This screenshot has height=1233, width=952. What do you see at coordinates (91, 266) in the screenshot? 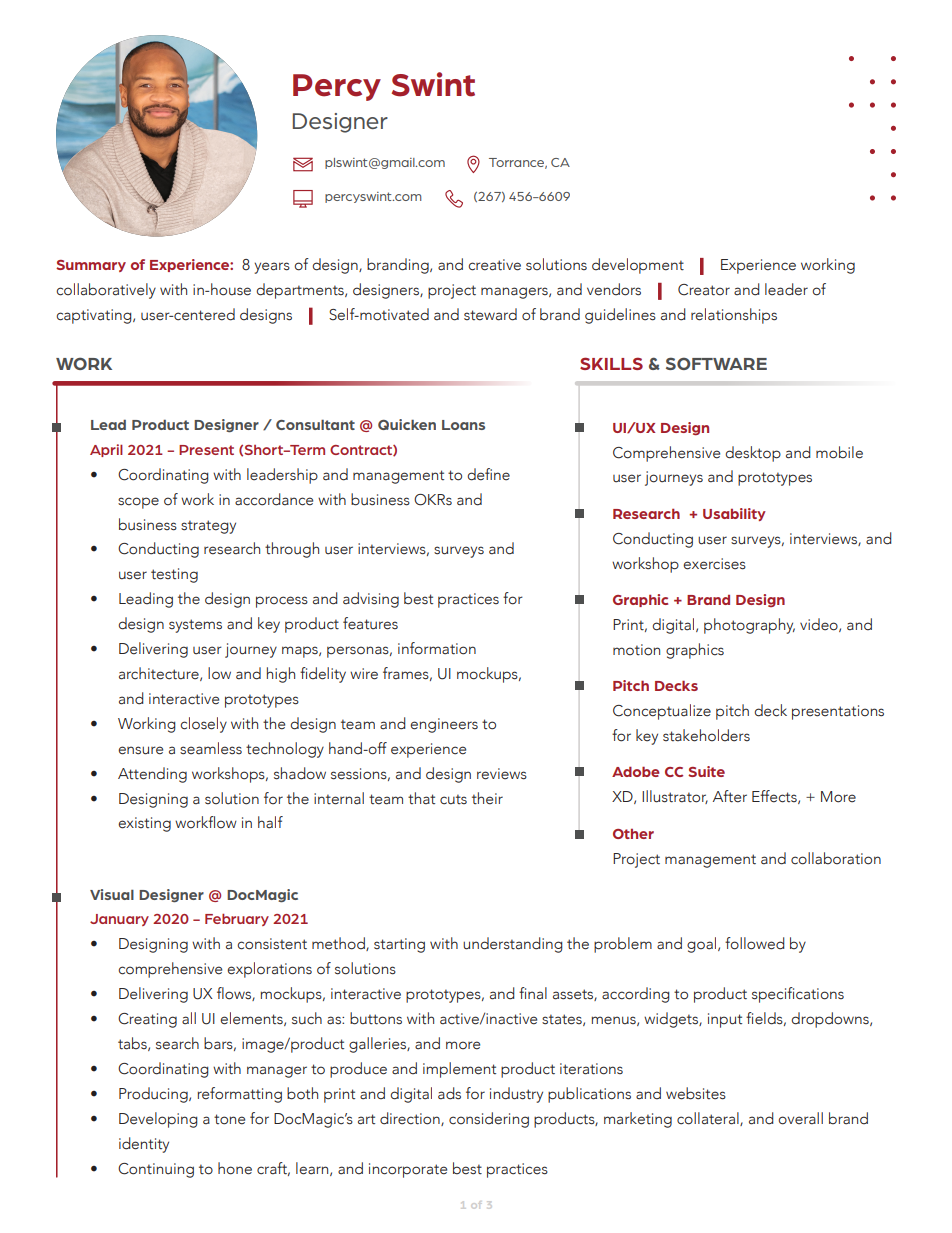
I see `Summary` at bounding box center [91, 266].
